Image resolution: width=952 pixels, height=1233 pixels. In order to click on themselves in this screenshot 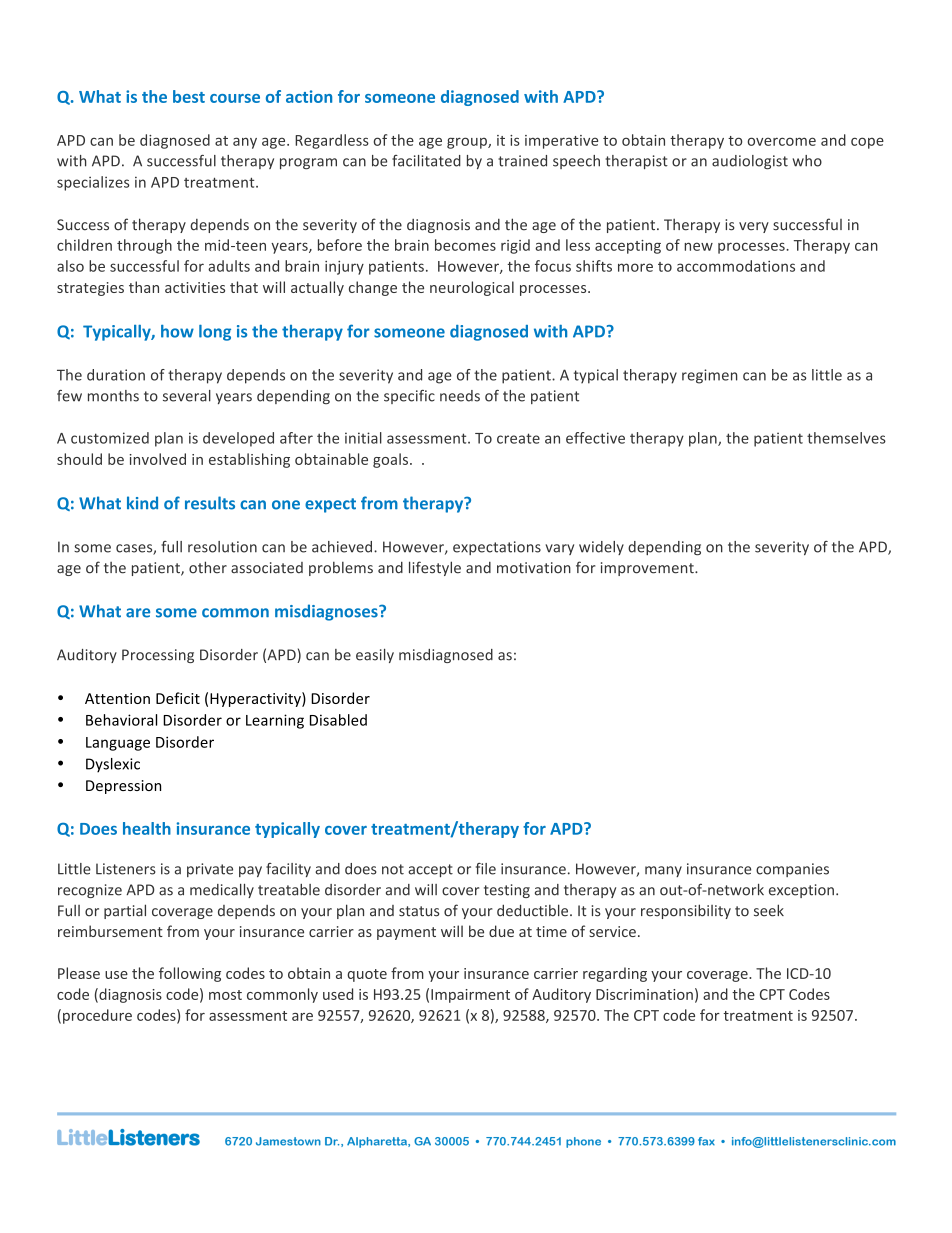, I will do `click(846, 438)`.
